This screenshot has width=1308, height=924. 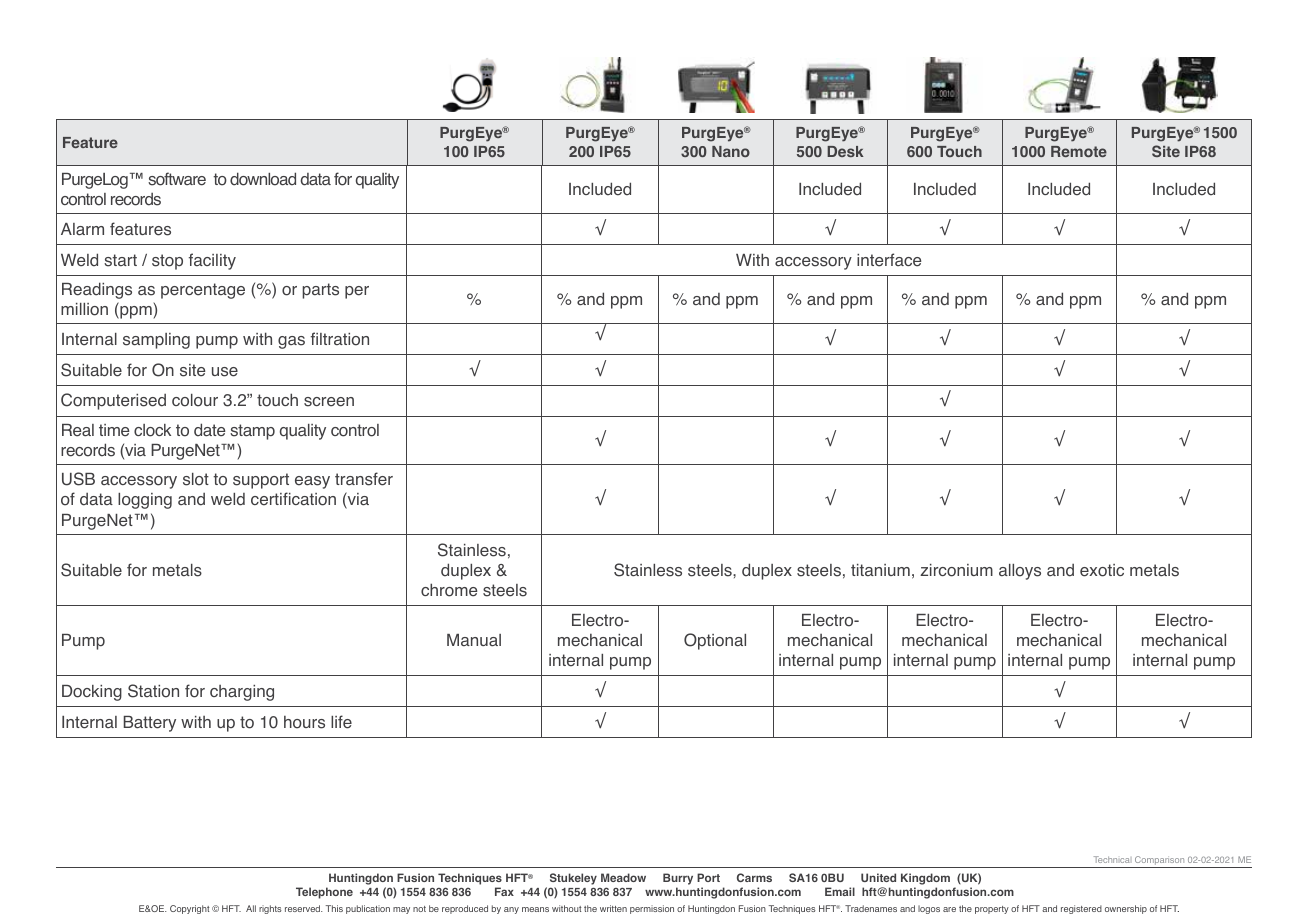 What do you see at coordinates (449, 590) in the screenshot?
I see `chrome` at bounding box center [449, 590].
